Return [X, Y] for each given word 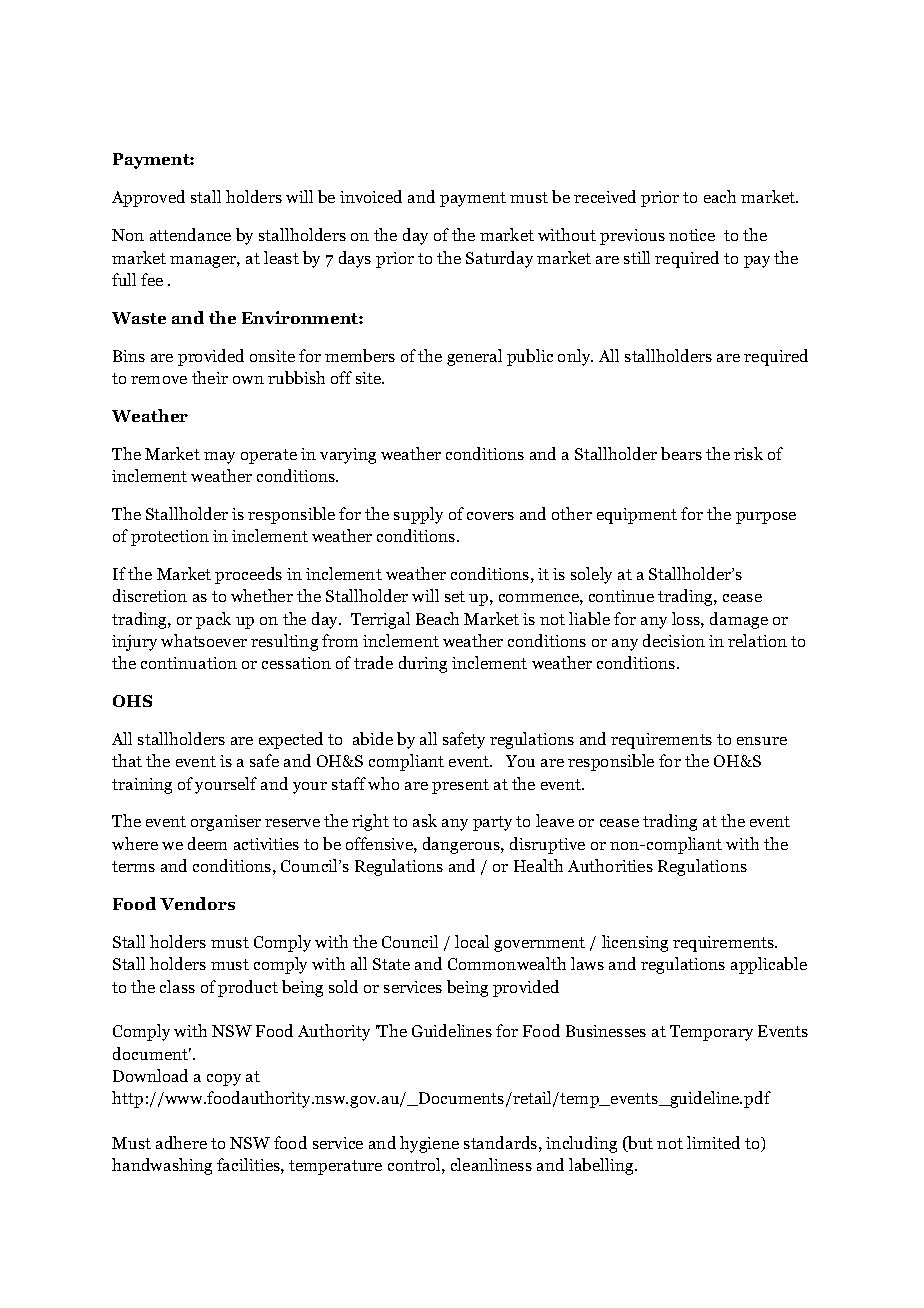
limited [713, 1142]
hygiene [429, 1144]
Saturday [499, 259]
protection [170, 538]
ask [425, 820]
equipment [637, 516]
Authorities [610, 865]
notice [692, 235]
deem [207, 843]
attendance [190, 234]
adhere [181, 1142]
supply [418, 515]
